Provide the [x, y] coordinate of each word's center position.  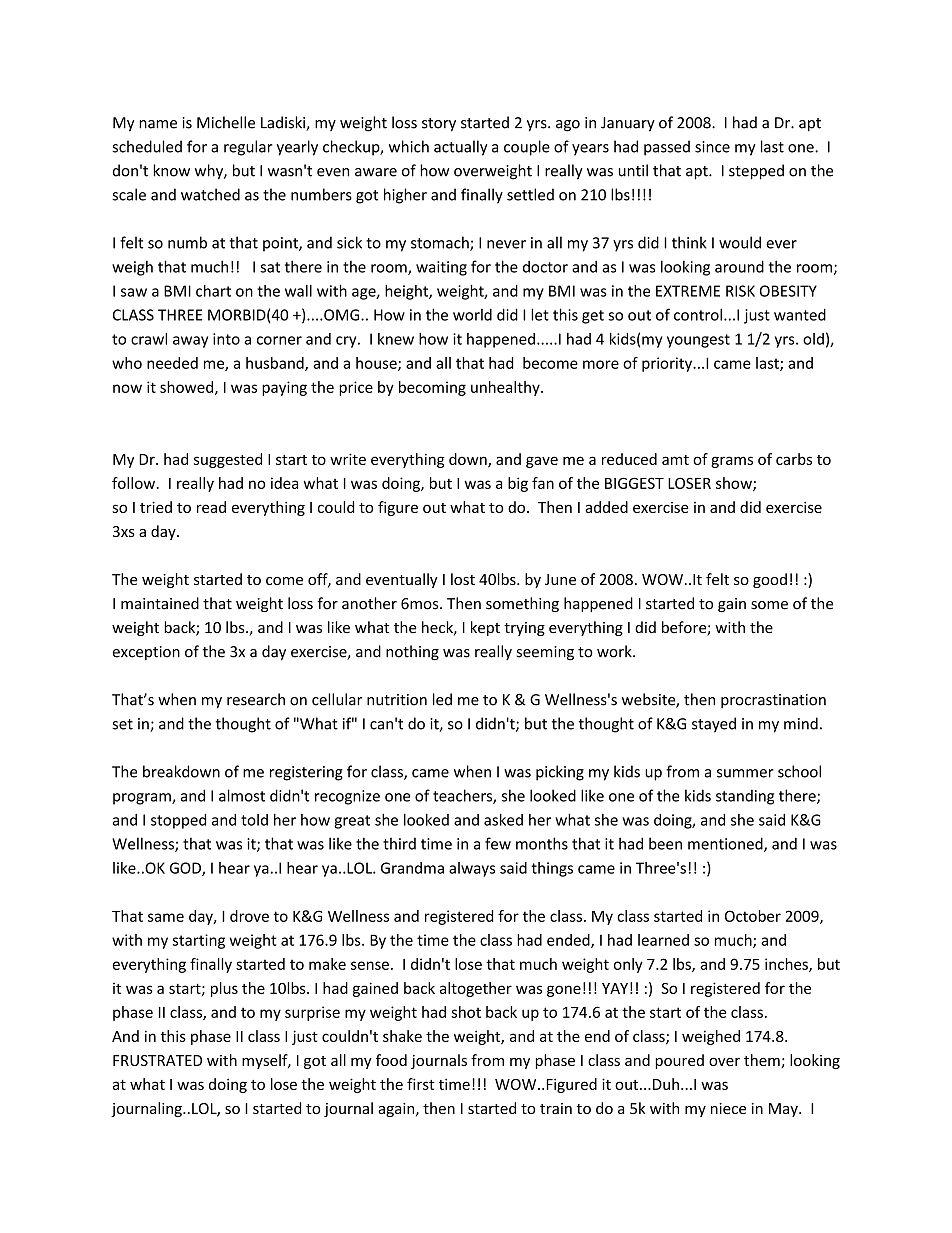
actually [460, 148]
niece [728, 1108]
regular [248, 148]
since [712, 147]
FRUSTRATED [157, 1060]
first [421, 1084]
